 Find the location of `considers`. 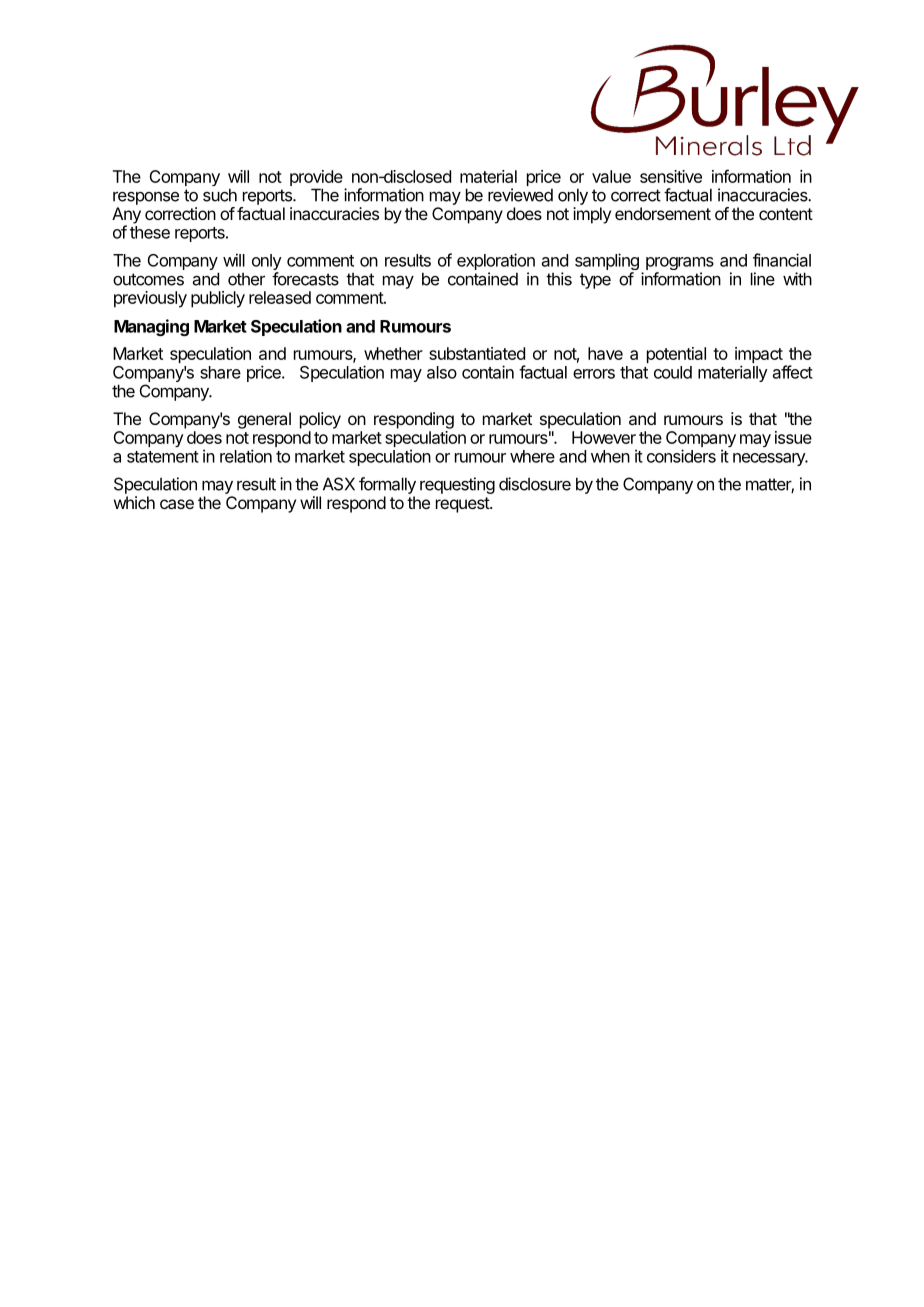

considers is located at coordinates (681, 456).
